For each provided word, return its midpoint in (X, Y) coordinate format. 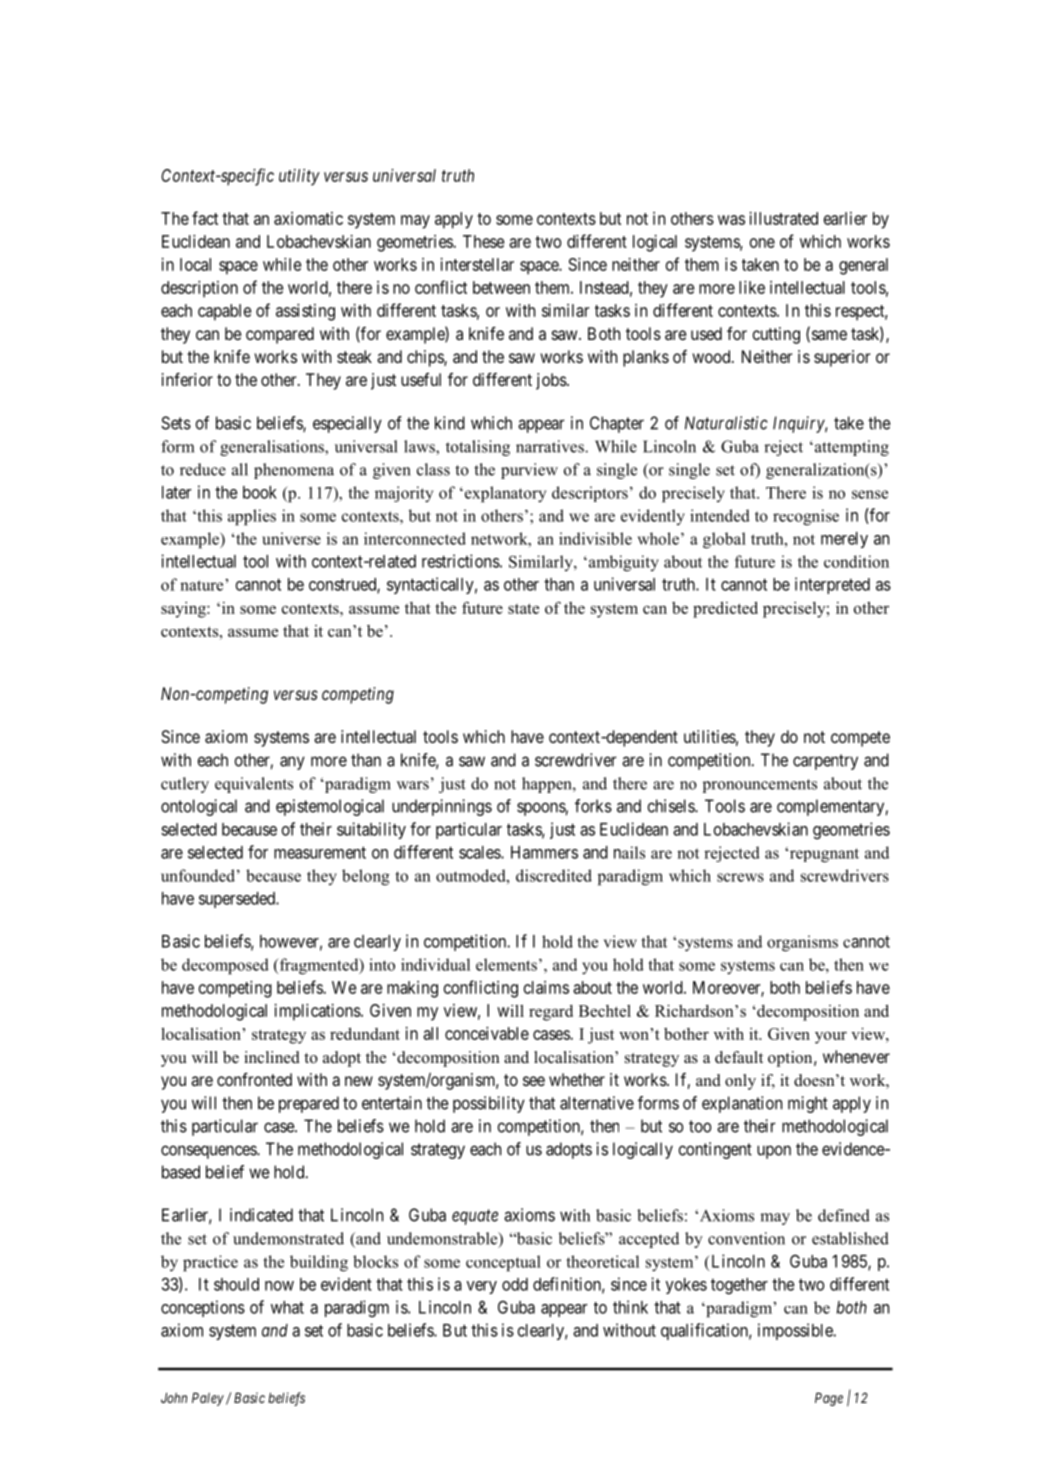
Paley (208, 1399)
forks (593, 806)
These (483, 241)
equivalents (254, 785)
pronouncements (760, 786)
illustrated (783, 218)
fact (205, 218)
